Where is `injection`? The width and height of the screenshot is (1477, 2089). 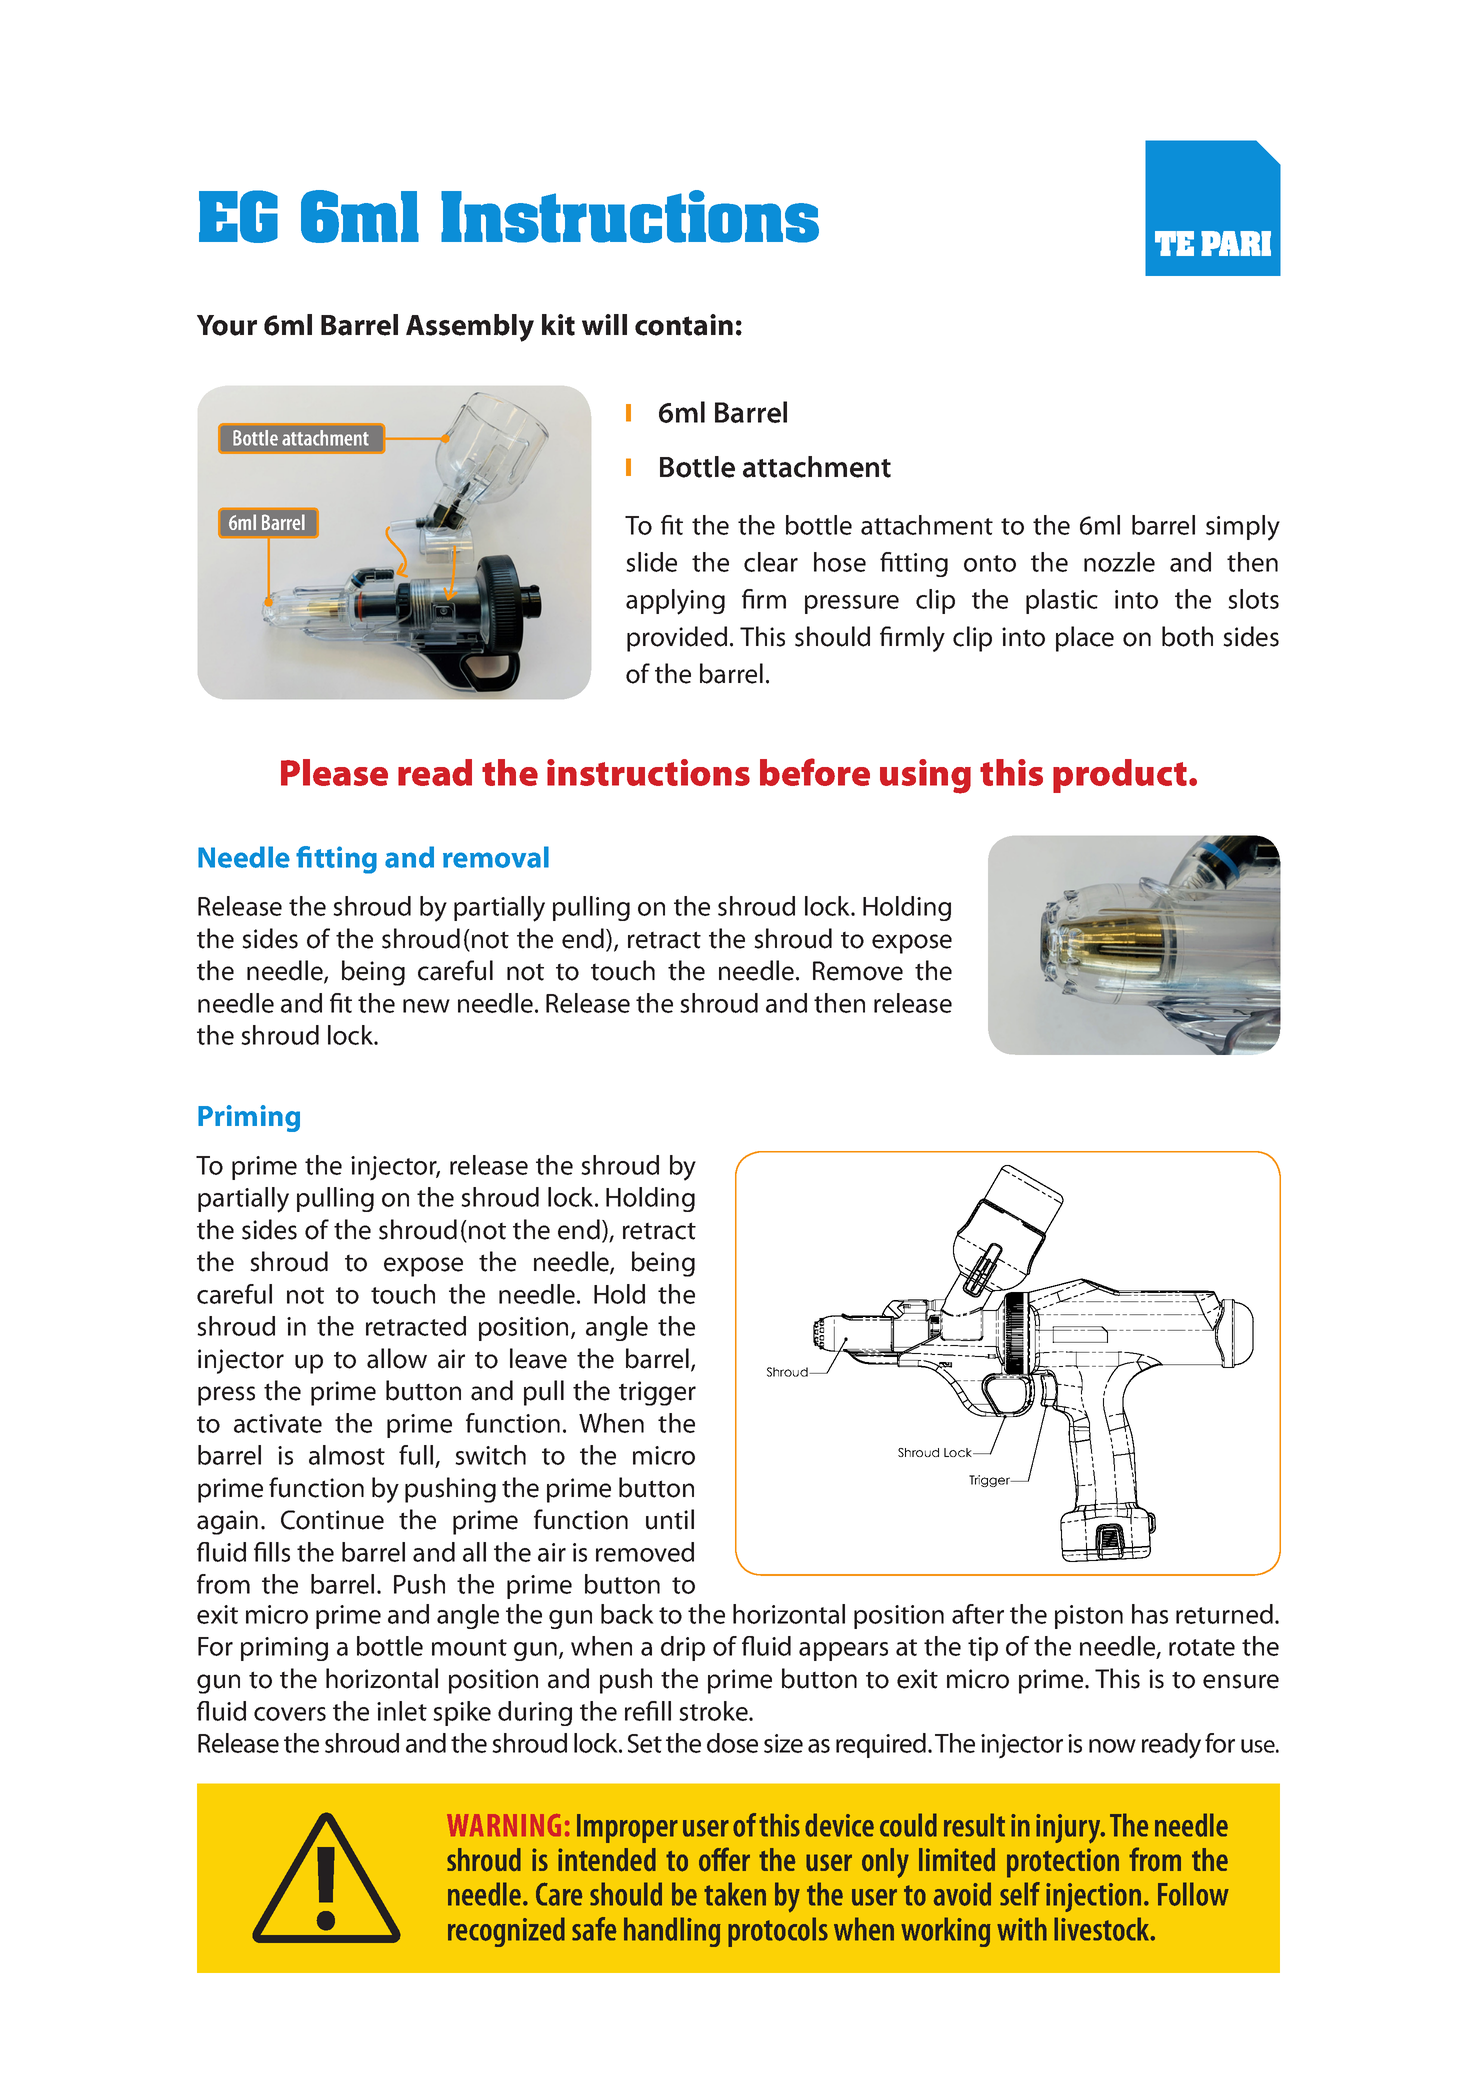
injection is located at coordinates (1093, 1897).
